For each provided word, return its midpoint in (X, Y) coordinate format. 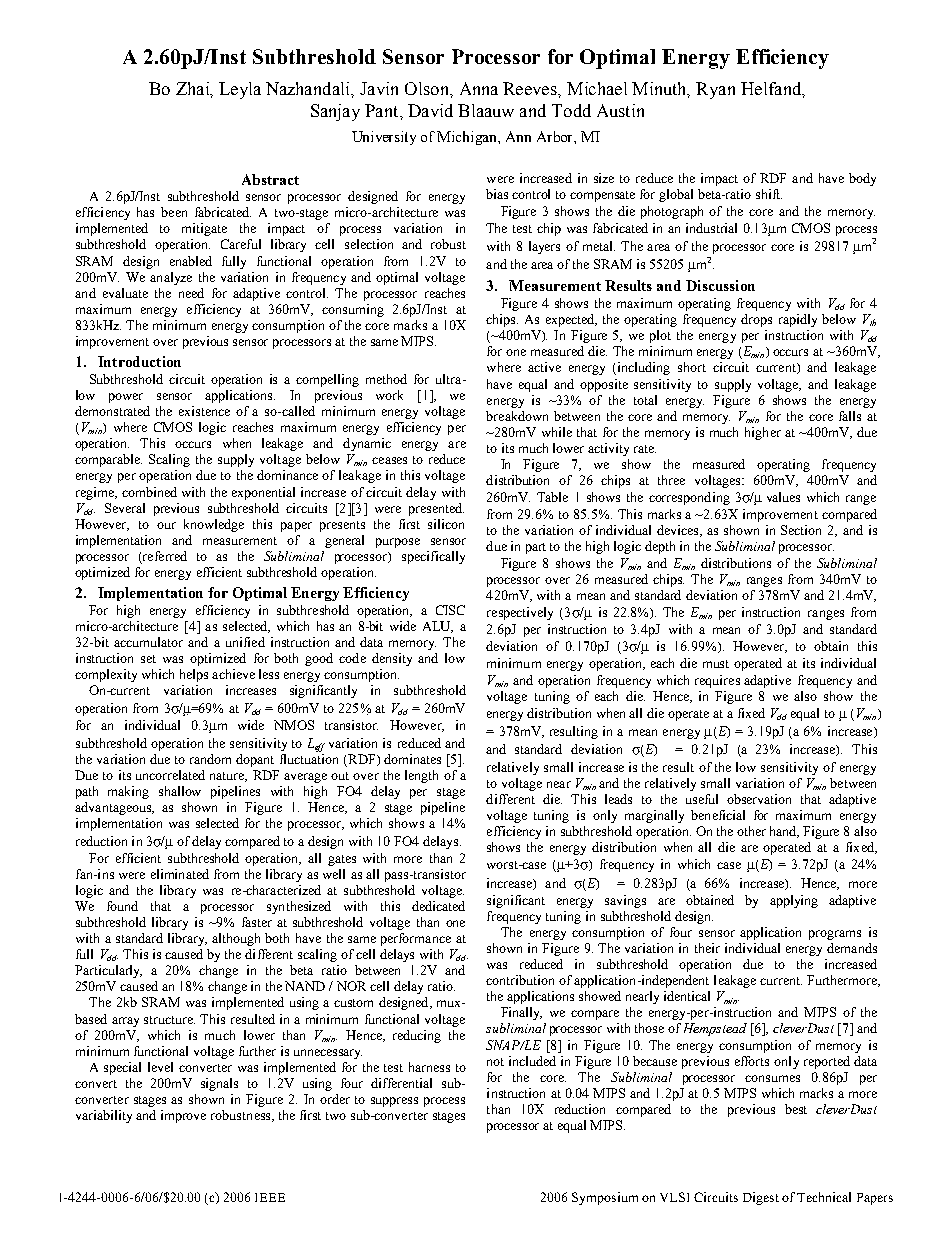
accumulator (148, 642)
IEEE (270, 1197)
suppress (394, 1102)
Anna (479, 88)
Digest (761, 1198)
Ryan (715, 90)
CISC (450, 610)
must (716, 664)
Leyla (240, 90)
